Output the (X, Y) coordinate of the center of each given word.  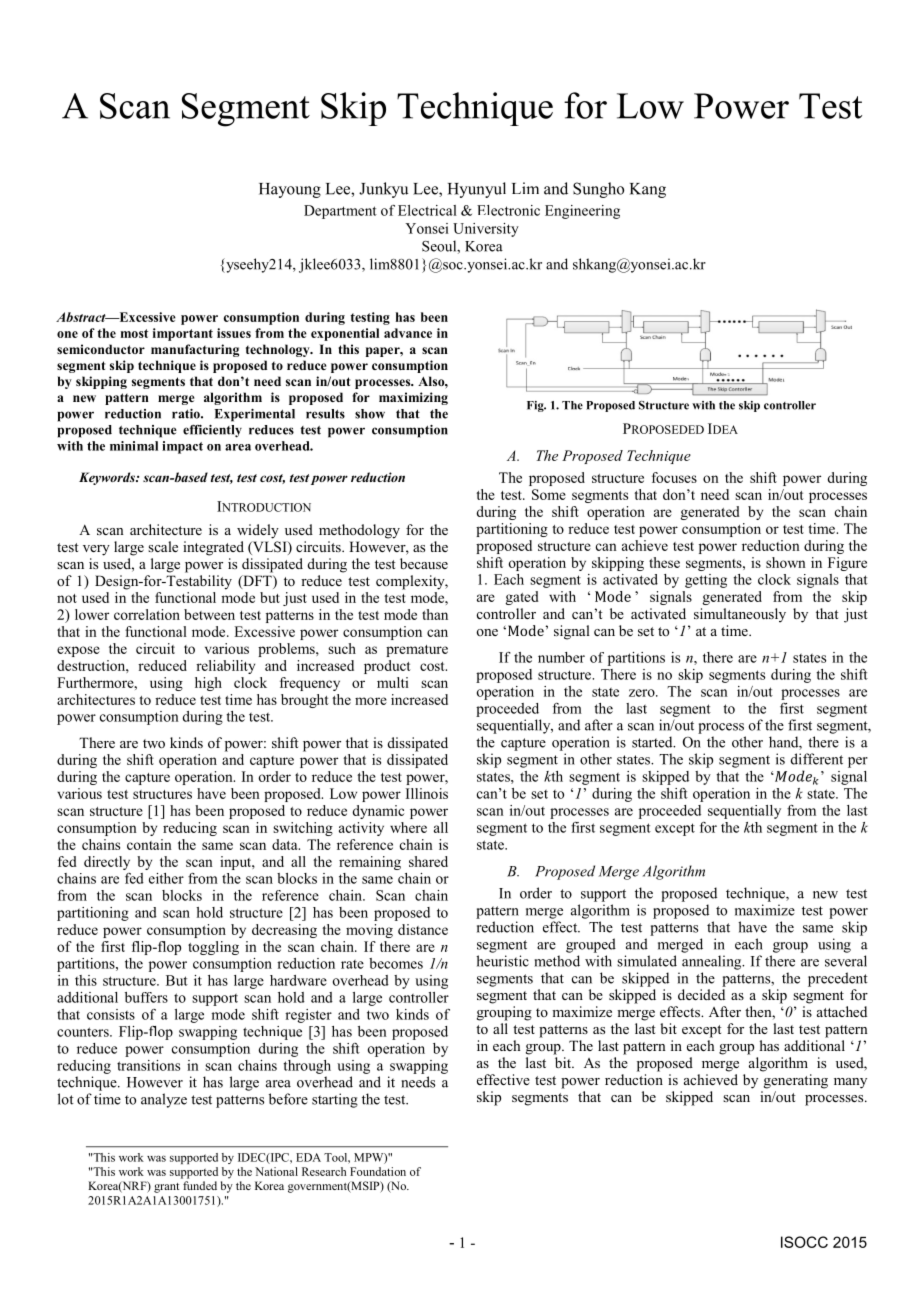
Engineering (582, 212)
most (134, 333)
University (486, 230)
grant (166, 1188)
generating (796, 1081)
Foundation (378, 1171)
